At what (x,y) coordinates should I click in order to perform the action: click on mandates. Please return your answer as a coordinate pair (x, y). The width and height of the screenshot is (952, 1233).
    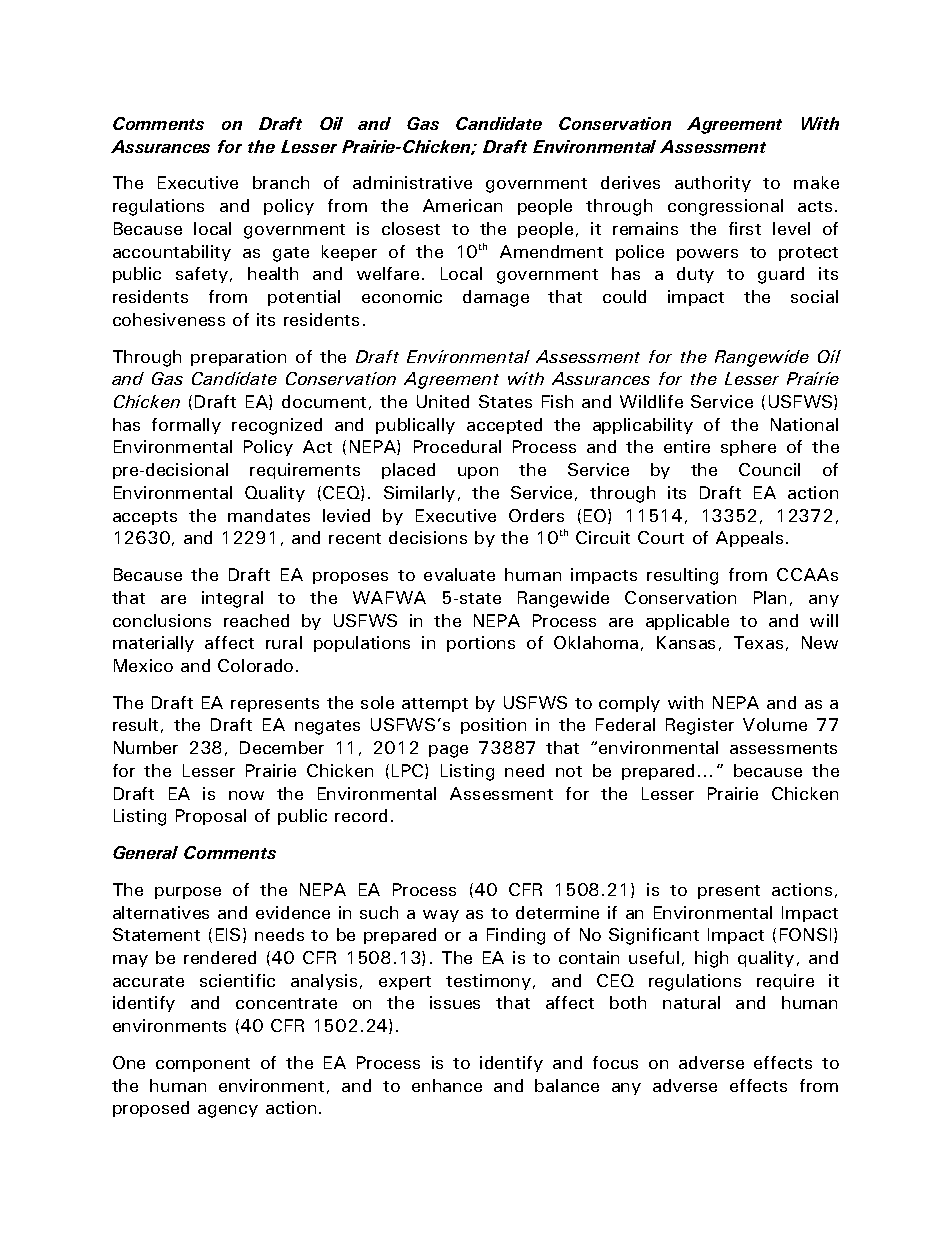
    Looking at the image, I should click on (269, 515).
